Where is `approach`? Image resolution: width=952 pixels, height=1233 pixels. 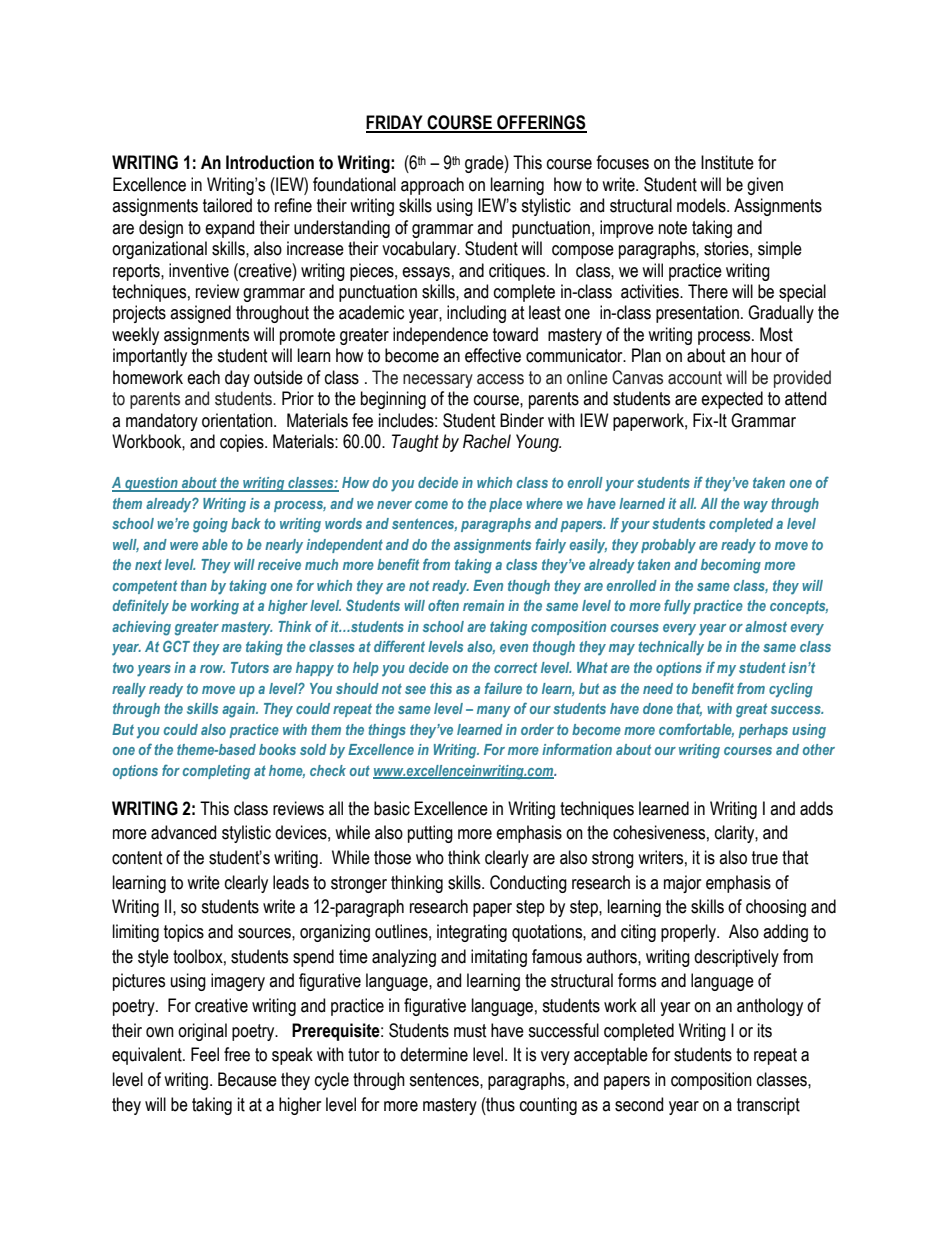
approach is located at coordinates (432, 186).
